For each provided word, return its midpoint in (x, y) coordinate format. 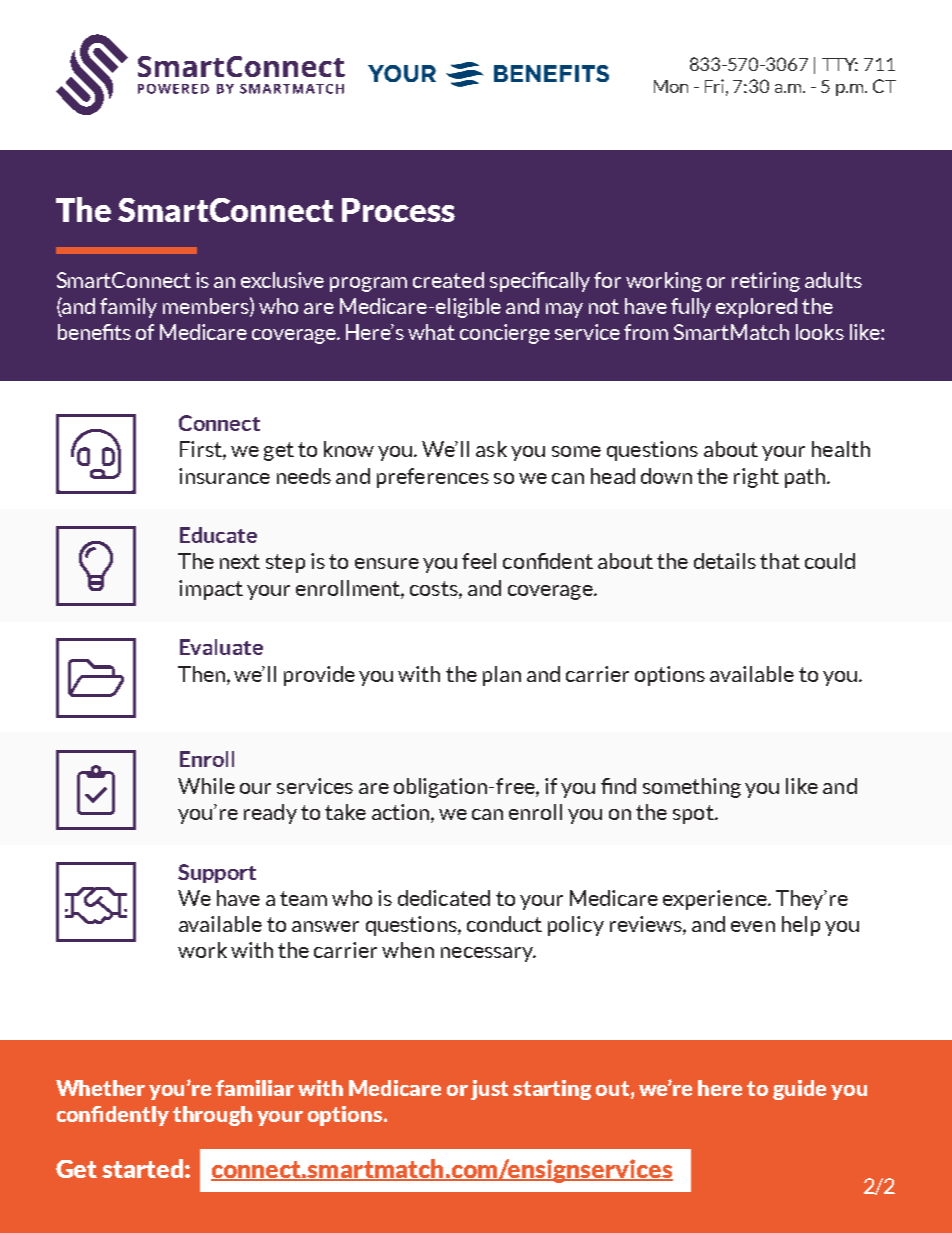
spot (694, 814)
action (400, 812)
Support (217, 873)
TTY (840, 64)
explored (756, 308)
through (212, 1116)
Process (398, 210)
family (128, 308)
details (725, 561)
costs (435, 588)
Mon (671, 86)
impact (211, 590)
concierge (505, 334)
